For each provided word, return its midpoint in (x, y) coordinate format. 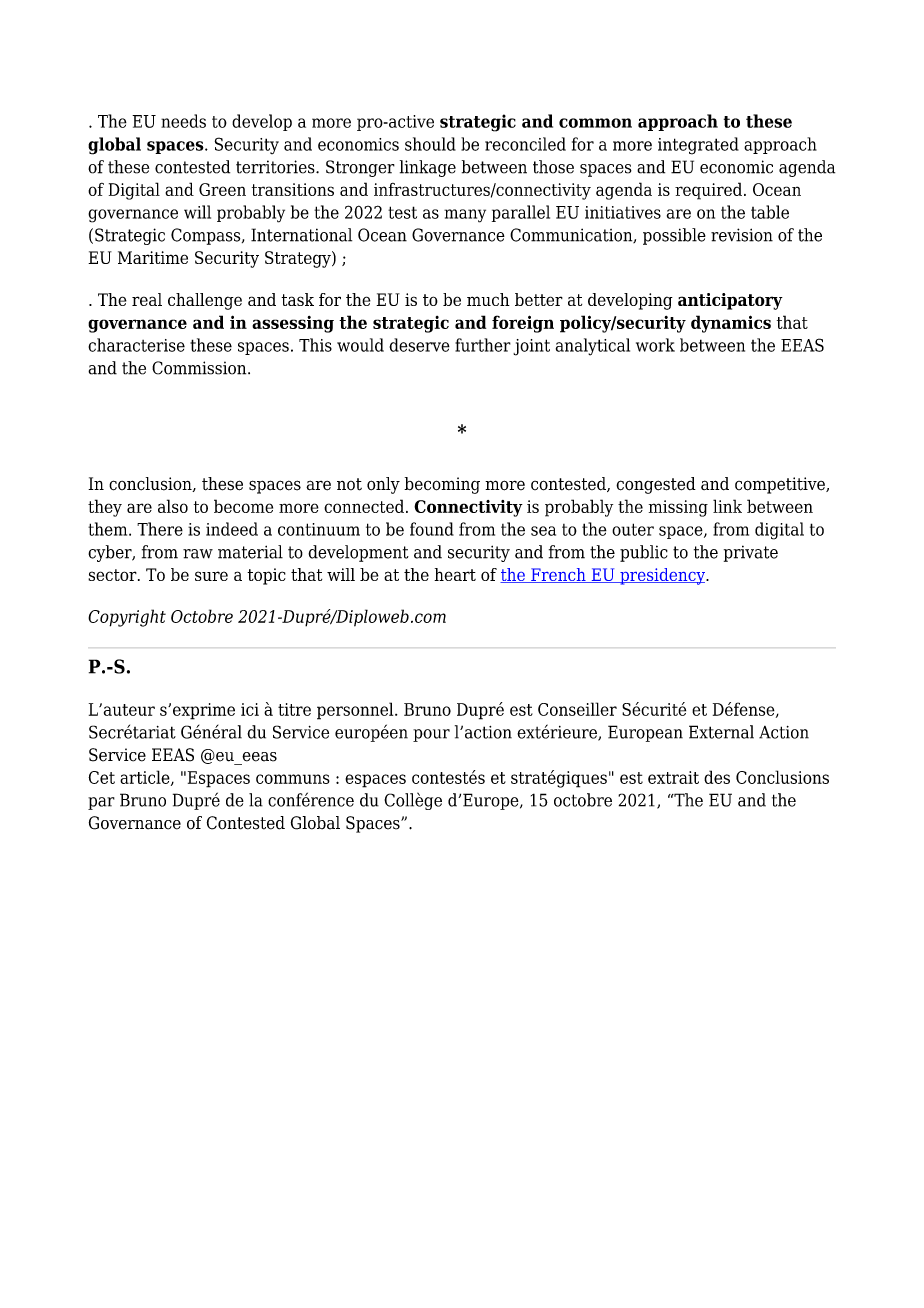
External (721, 732)
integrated (698, 146)
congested (656, 485)
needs (183, 121)
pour (431, 735)
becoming (442, 485)
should (430, 144)
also (173, 506)
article (146, 778)
